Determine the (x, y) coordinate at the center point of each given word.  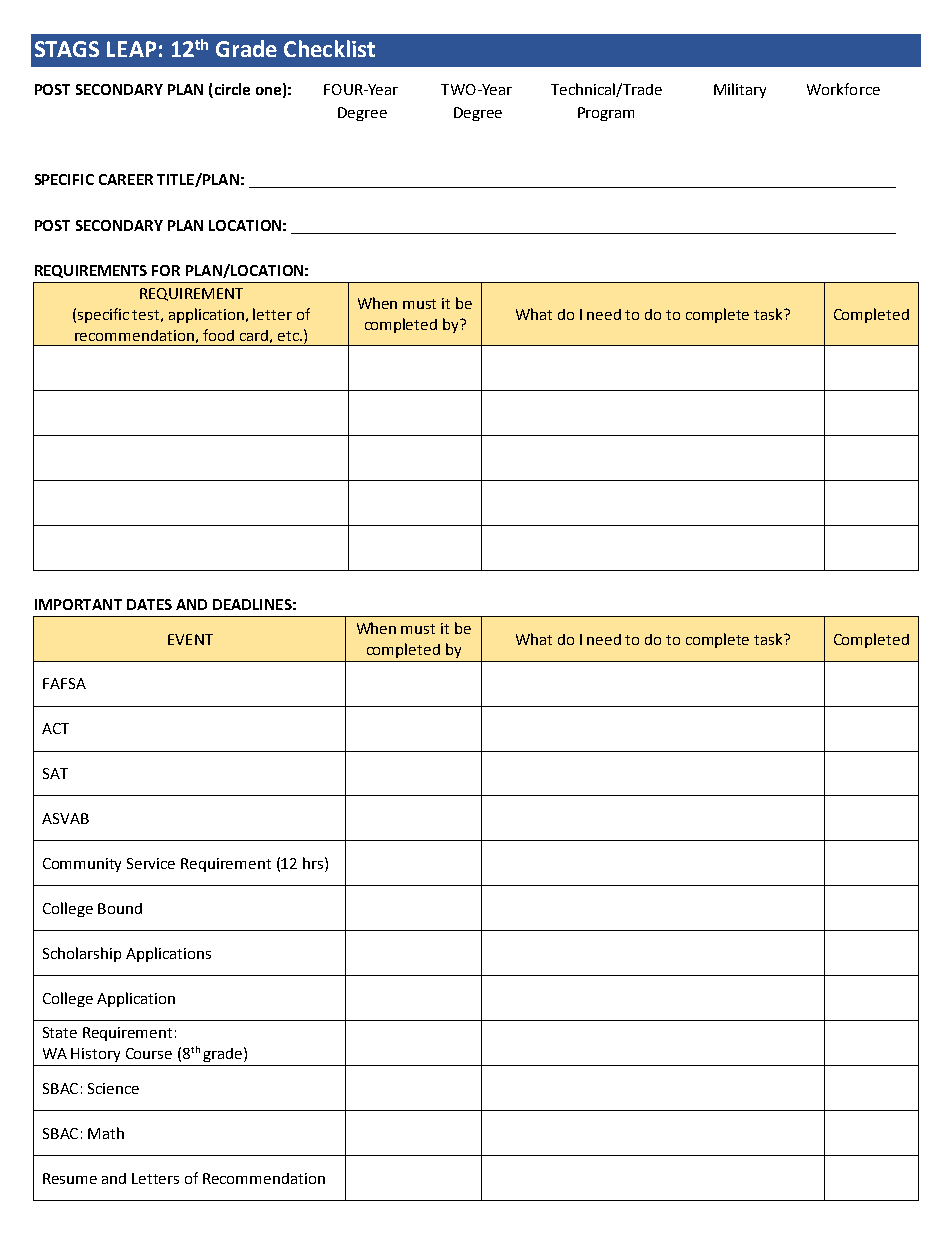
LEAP (131, 49)
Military (740, 90)
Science (113, 1088)
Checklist (329, 48)
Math (106, 1133)
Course (149, 1053)
